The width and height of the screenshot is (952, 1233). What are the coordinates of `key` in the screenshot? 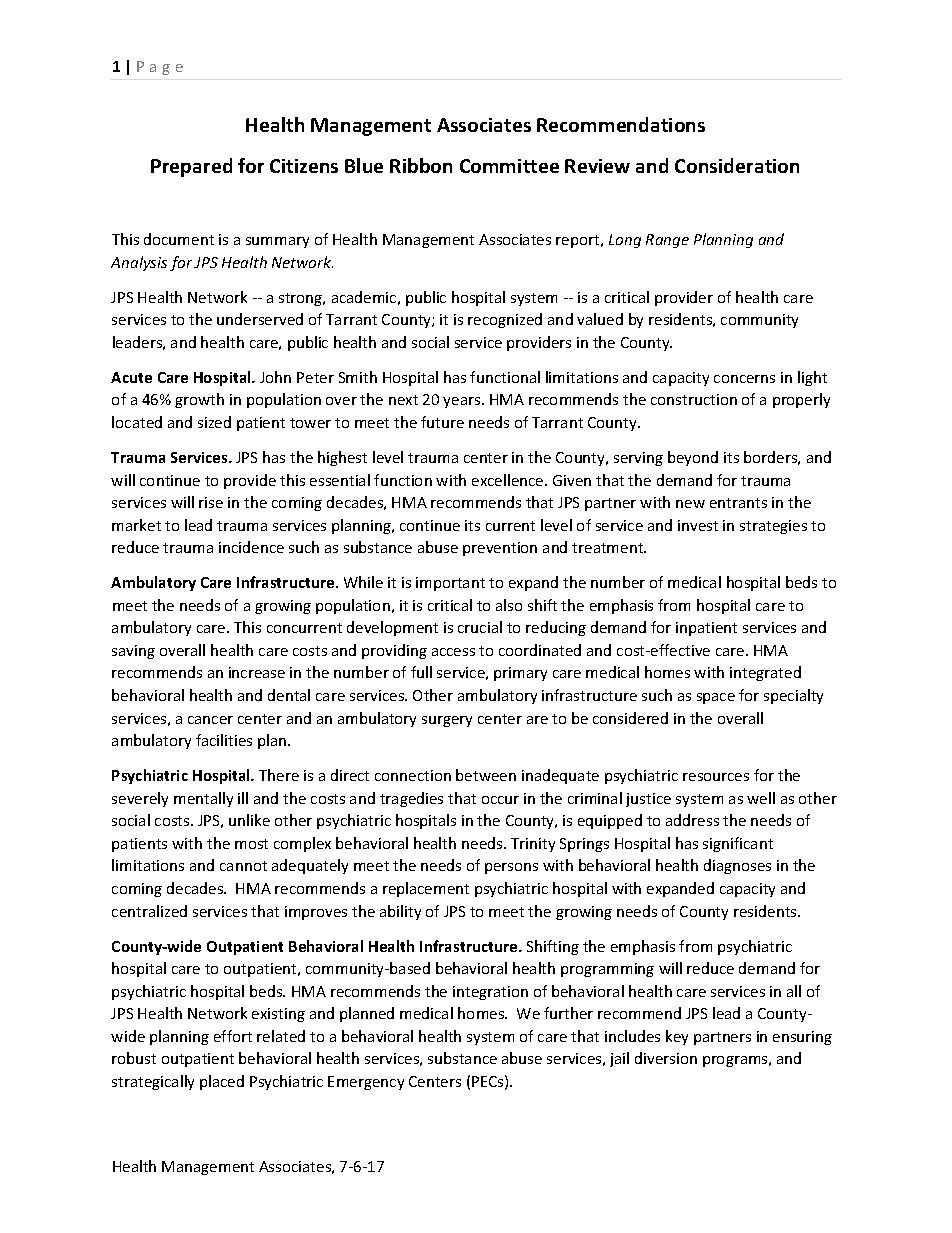 It's located at (677, 1037).
